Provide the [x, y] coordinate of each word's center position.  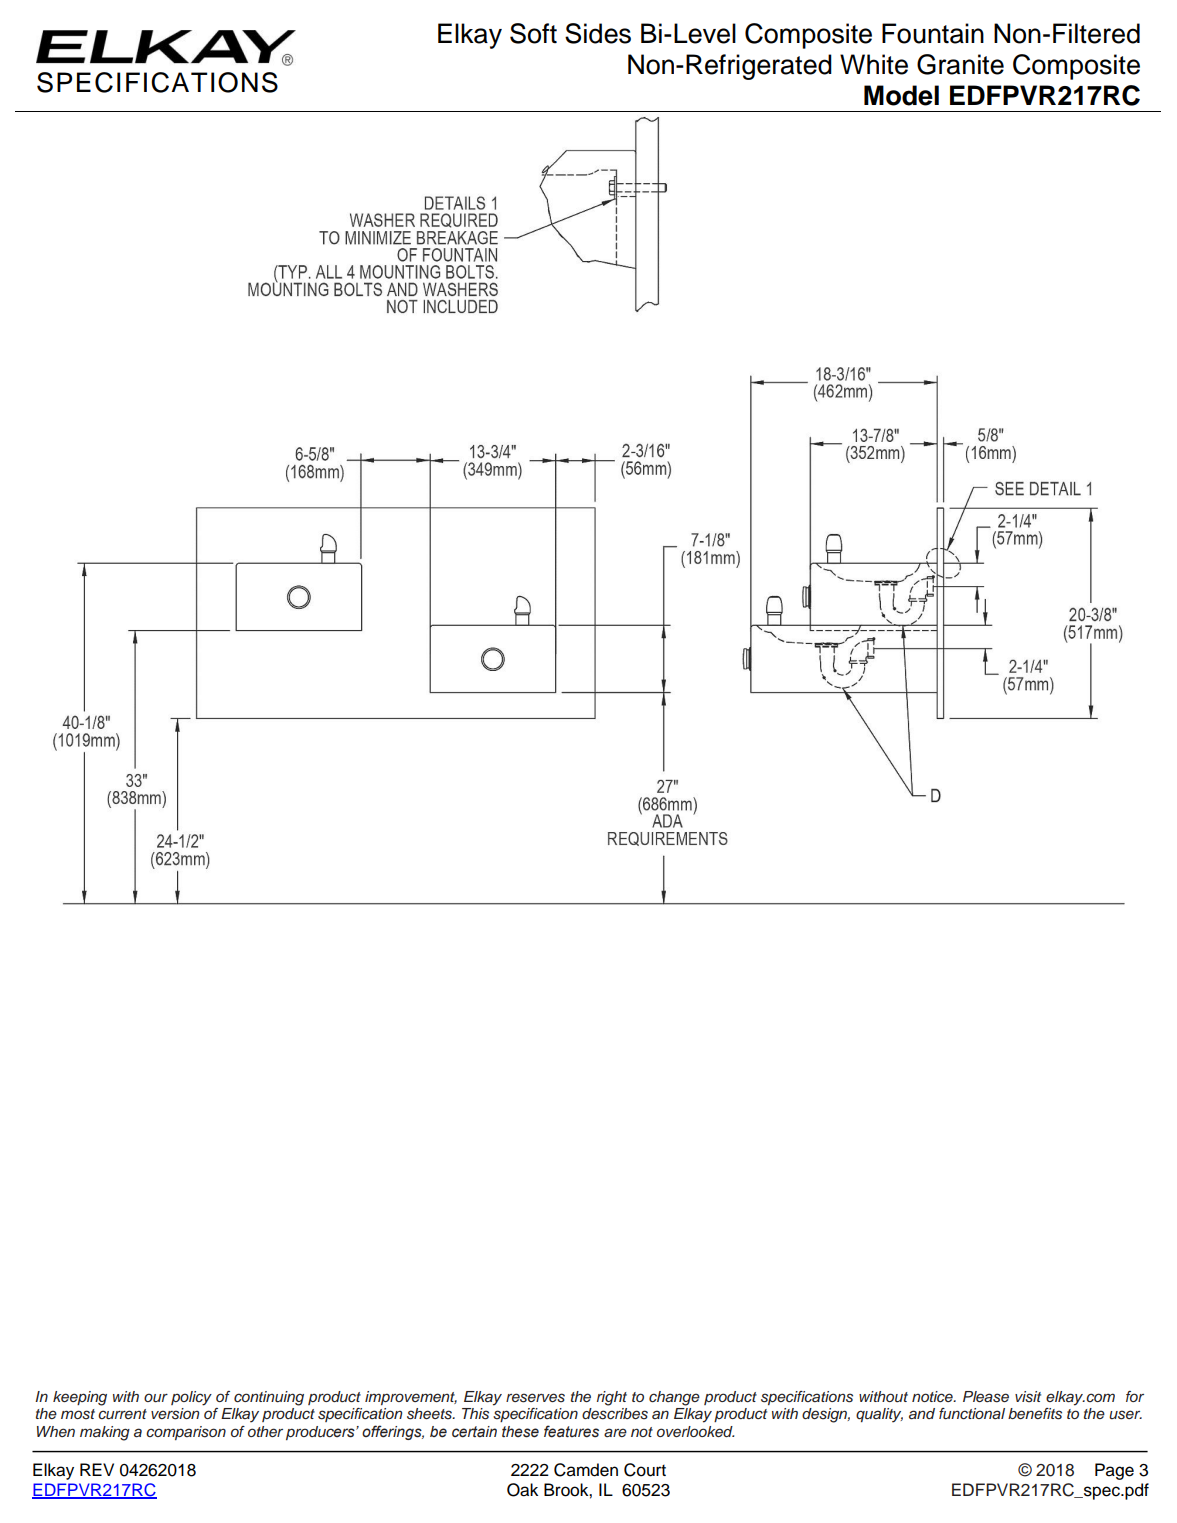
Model [901, 95]
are [615, 1432]
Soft [533, 33]
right [612, 1398]
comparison [186, 1433]
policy [191, 1398]
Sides [598, 33]
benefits [1035, 1414]
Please [986, 1397]
